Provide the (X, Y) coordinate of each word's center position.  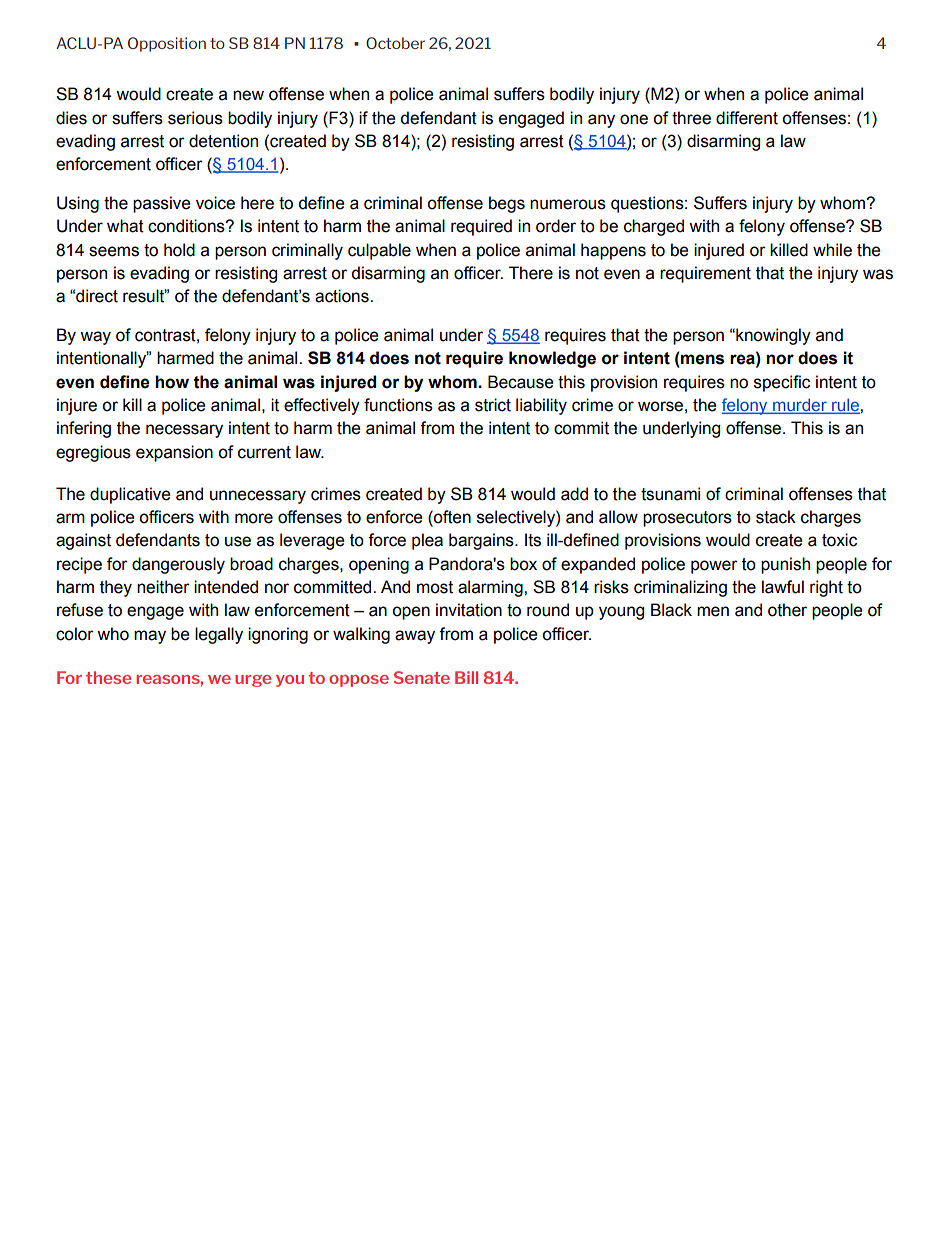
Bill (466, 677)
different (747, 118)
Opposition (167, 44)
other (787, 610)
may (150, 637)
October (395, 43)
